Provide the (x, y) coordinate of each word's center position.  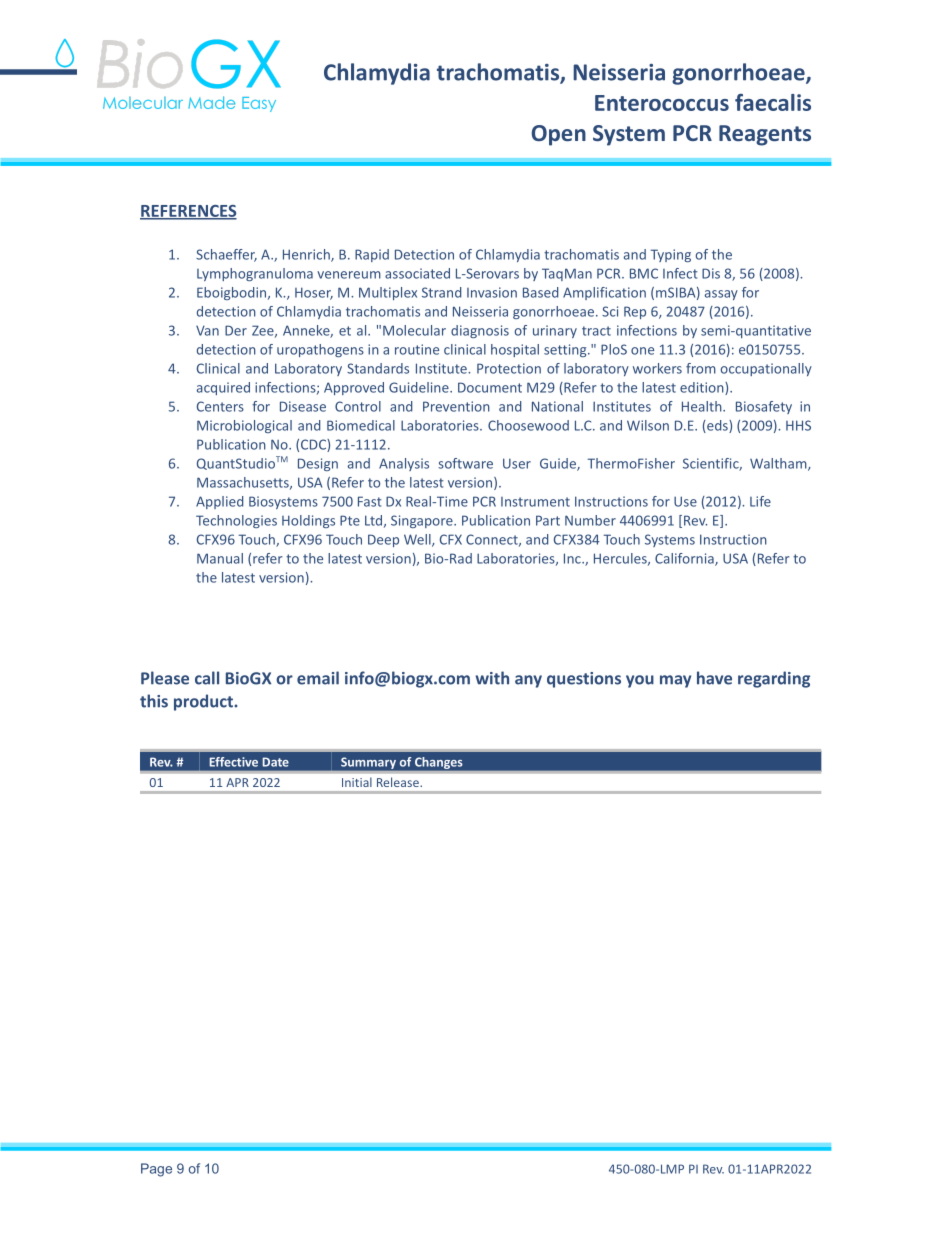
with (492, 678)
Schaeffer (226, 255)
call (207, 678)
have (714, 678)
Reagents (765, 135)
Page (156, 1170)
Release (398, 782)
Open (559, 135)
